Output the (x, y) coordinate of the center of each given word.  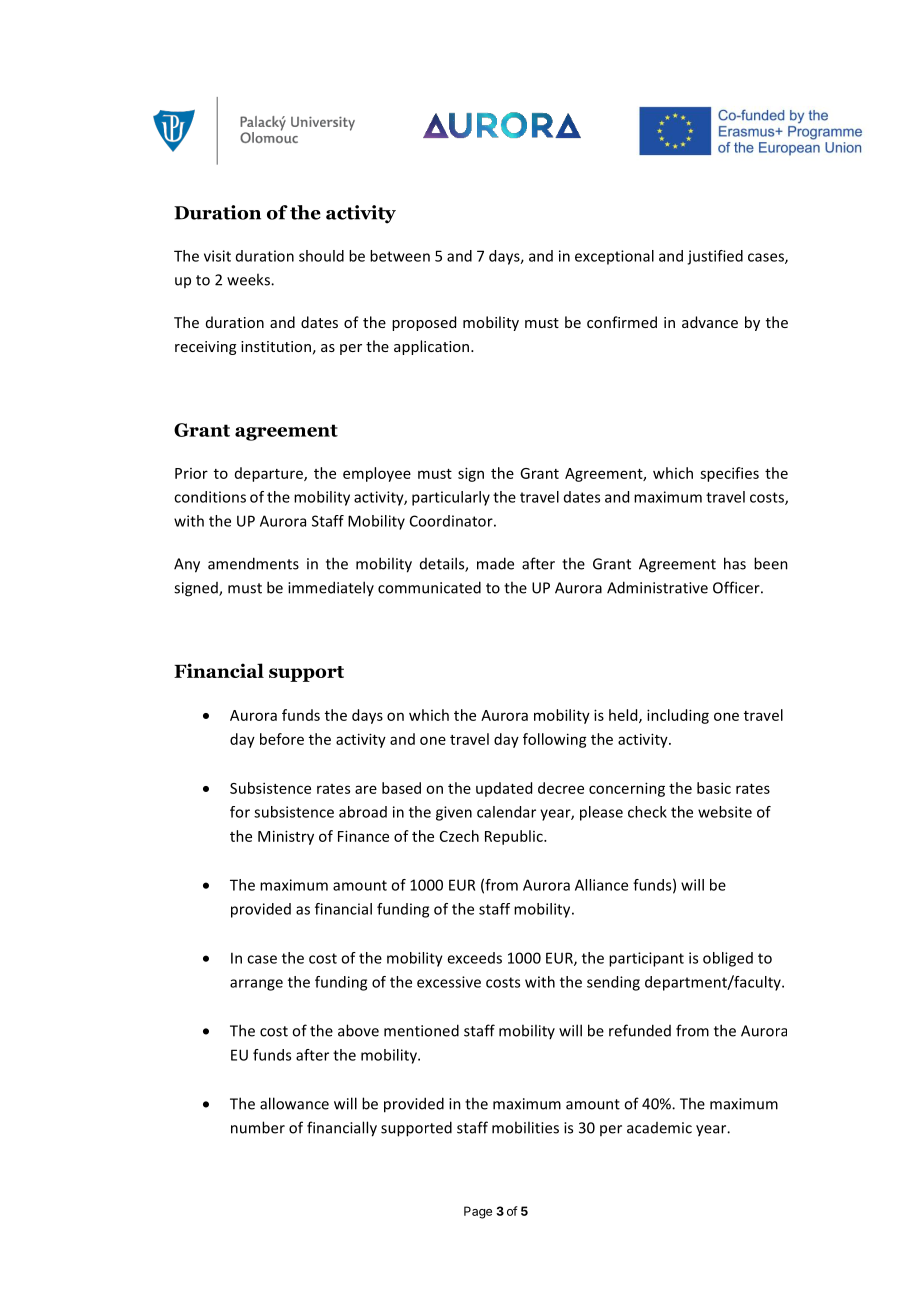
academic (659, 1128)
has (735, 563)
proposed (424, 323)
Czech (459, 836)
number (258, 1127)
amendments (253, 563)
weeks (249, 279)
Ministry (286, 837)
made (495, 563)
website (725, 812)
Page (478, 1212)
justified (715, 257)
